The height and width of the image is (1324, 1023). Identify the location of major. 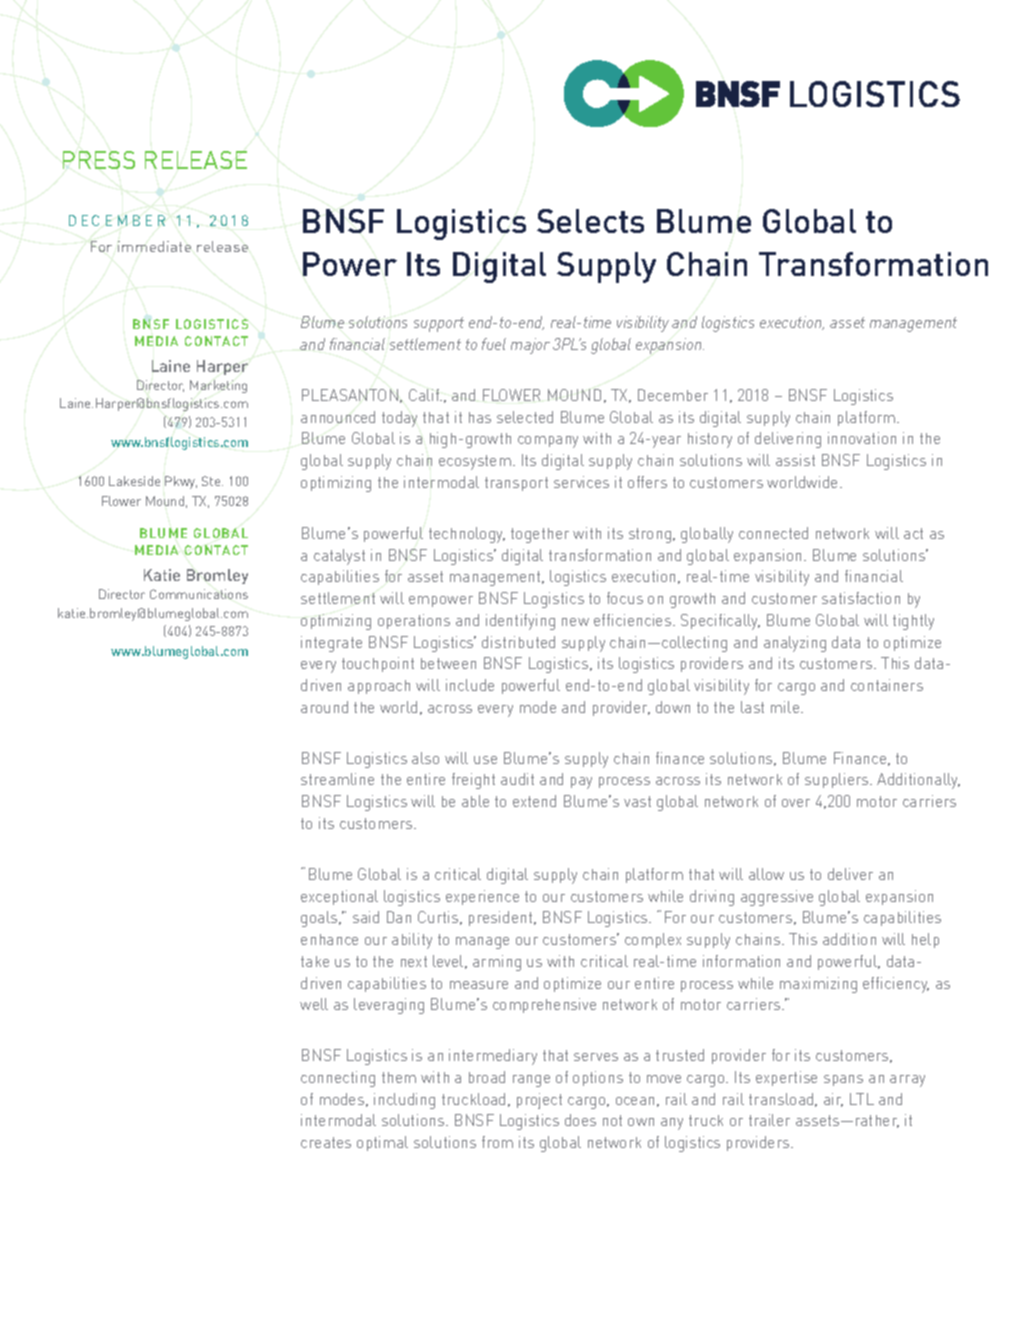
(530, 346).
